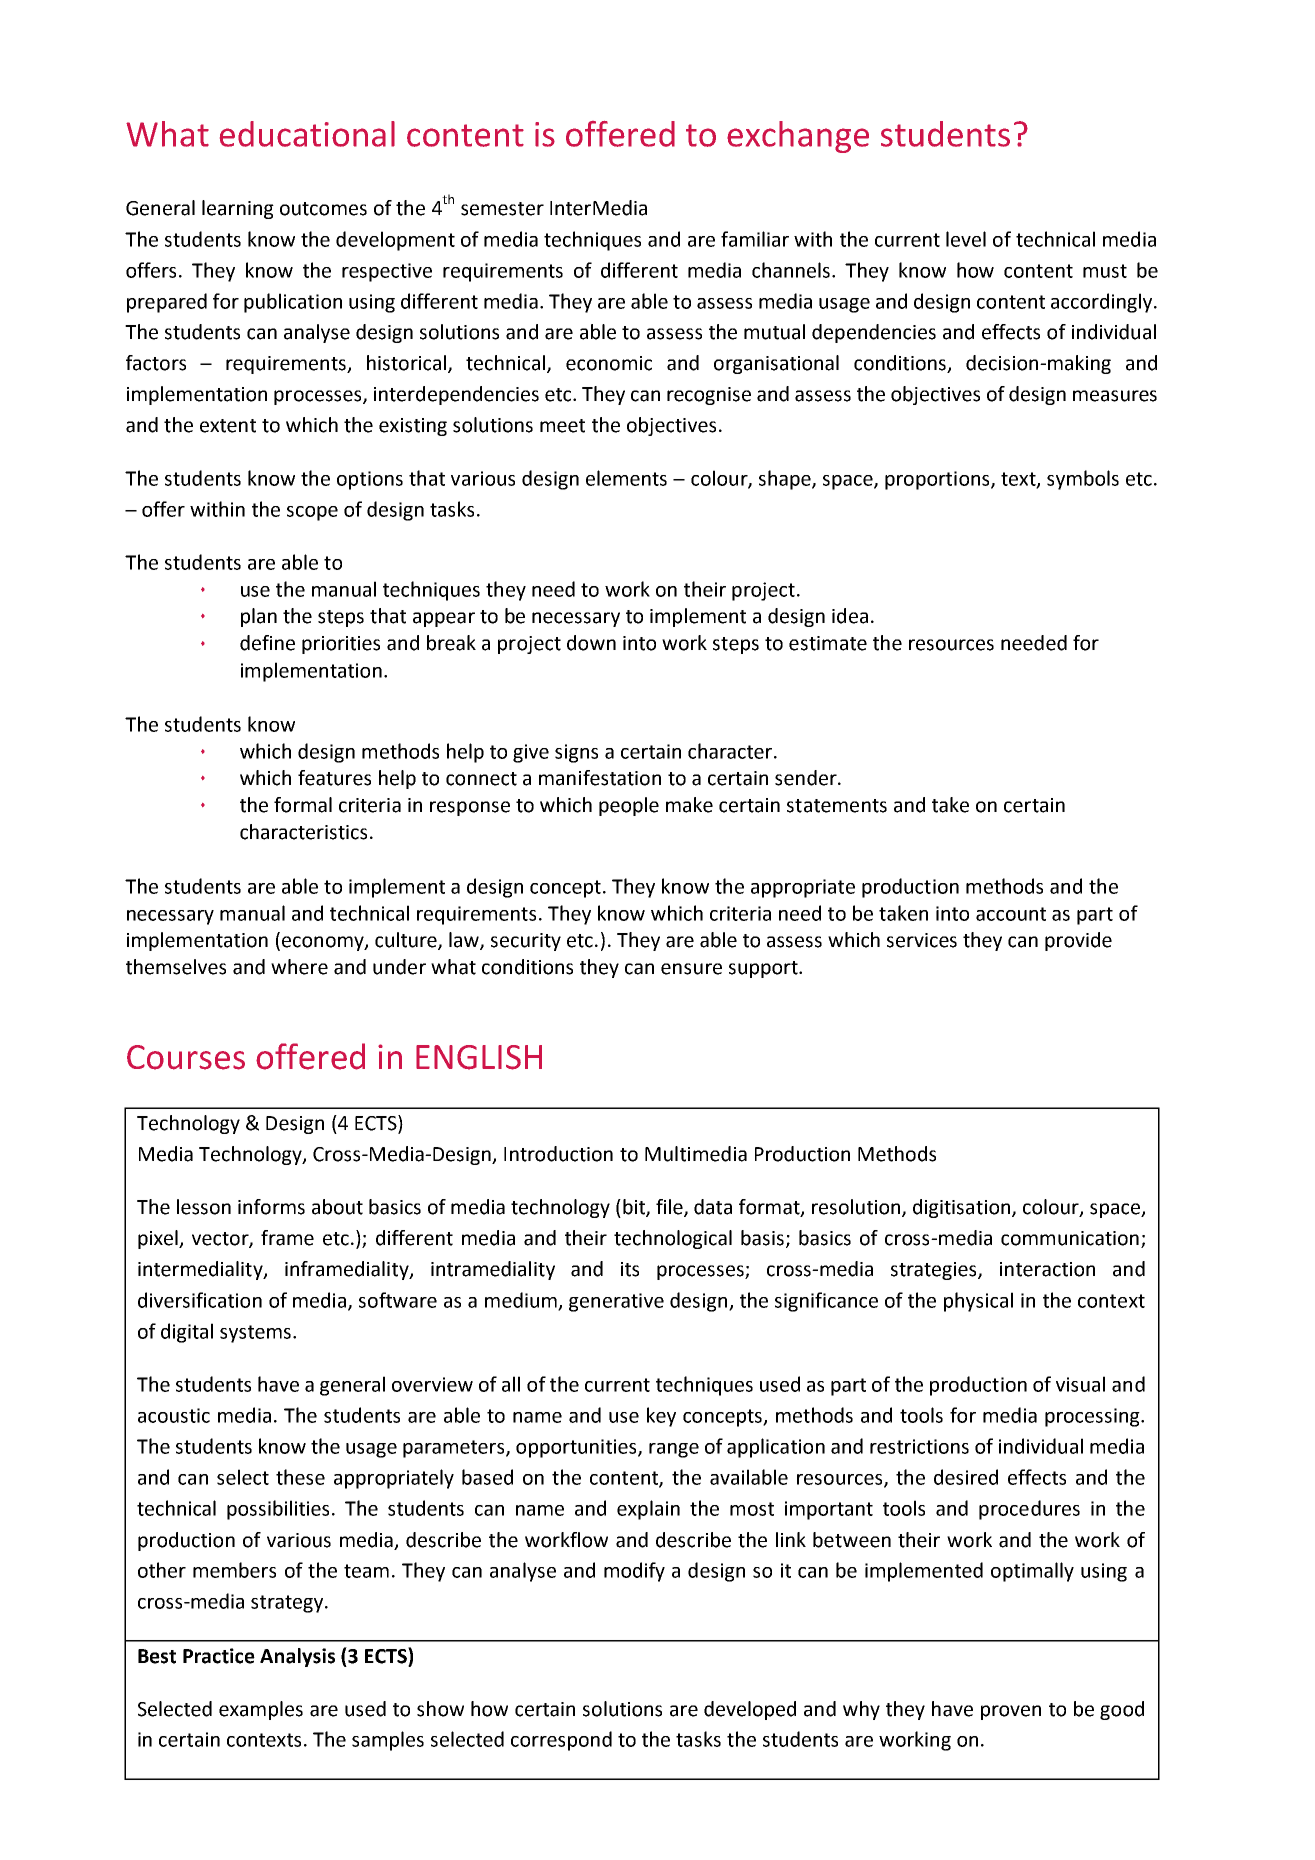 This page has width=1315, height=1860. I want to click on physical, so click(978, 1302).
